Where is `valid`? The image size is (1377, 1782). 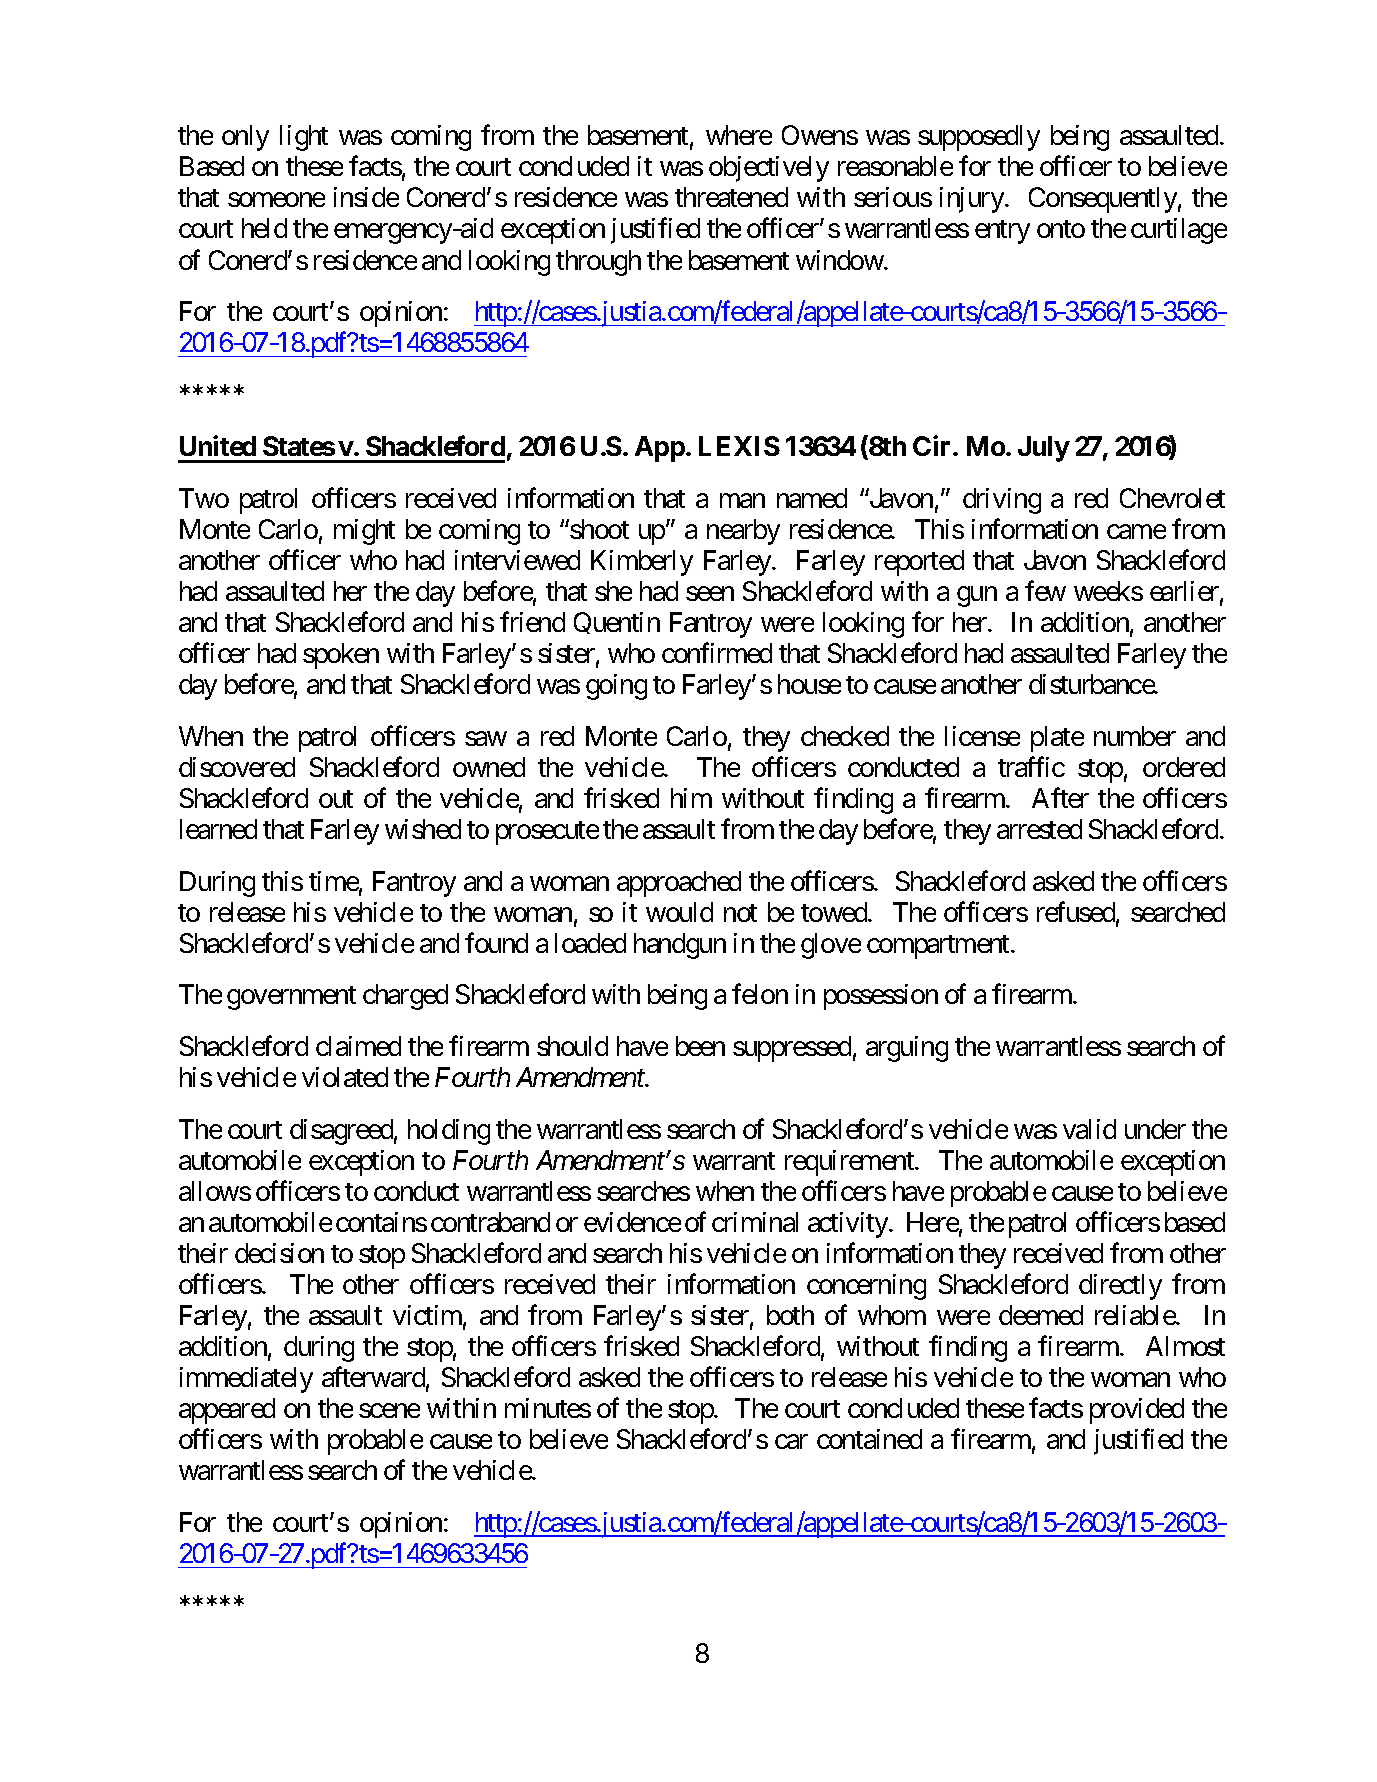 valid is located at coordinates (1089, 1129).
